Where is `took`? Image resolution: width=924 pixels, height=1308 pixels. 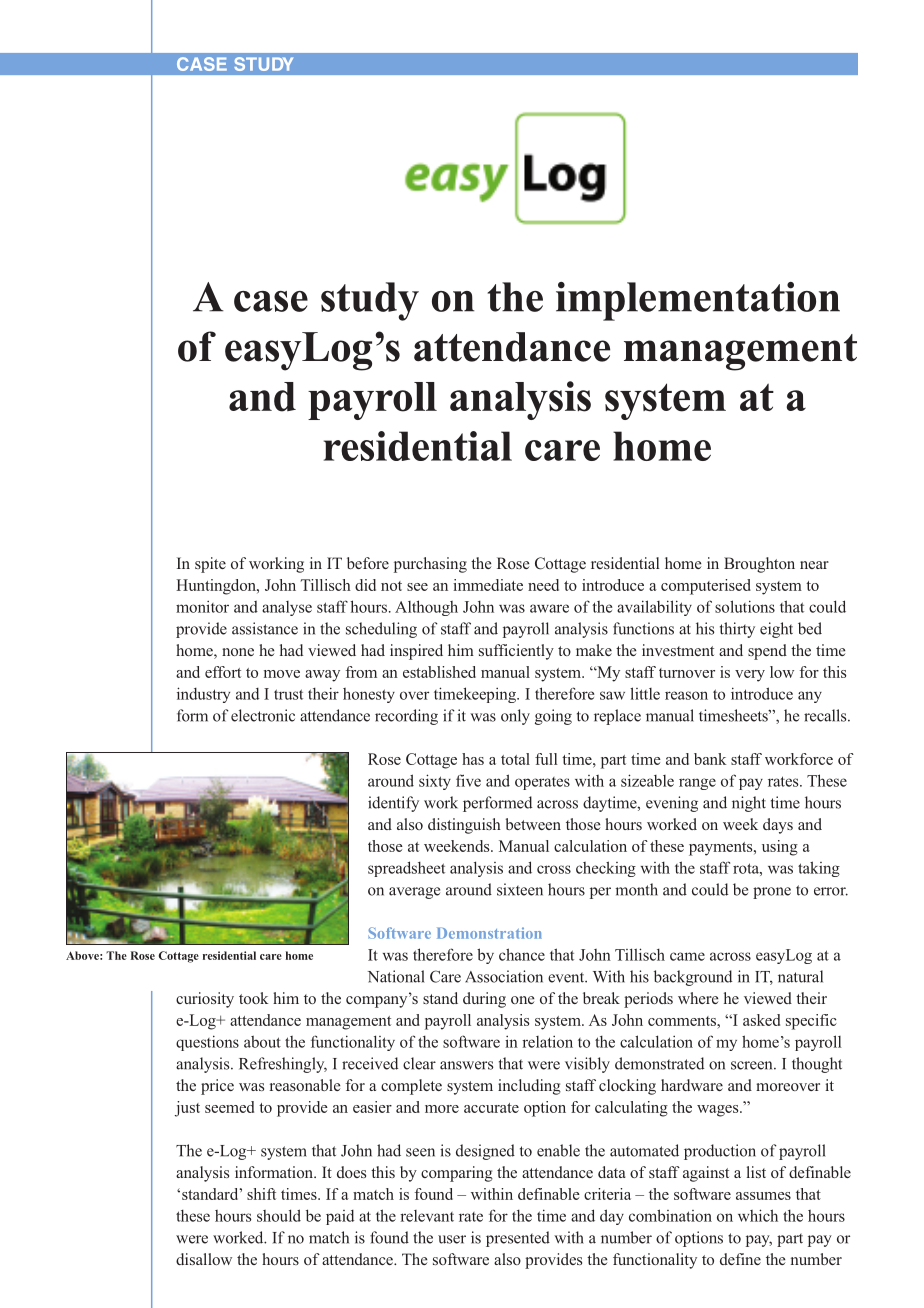
took is located at coordinates (253, 998).
